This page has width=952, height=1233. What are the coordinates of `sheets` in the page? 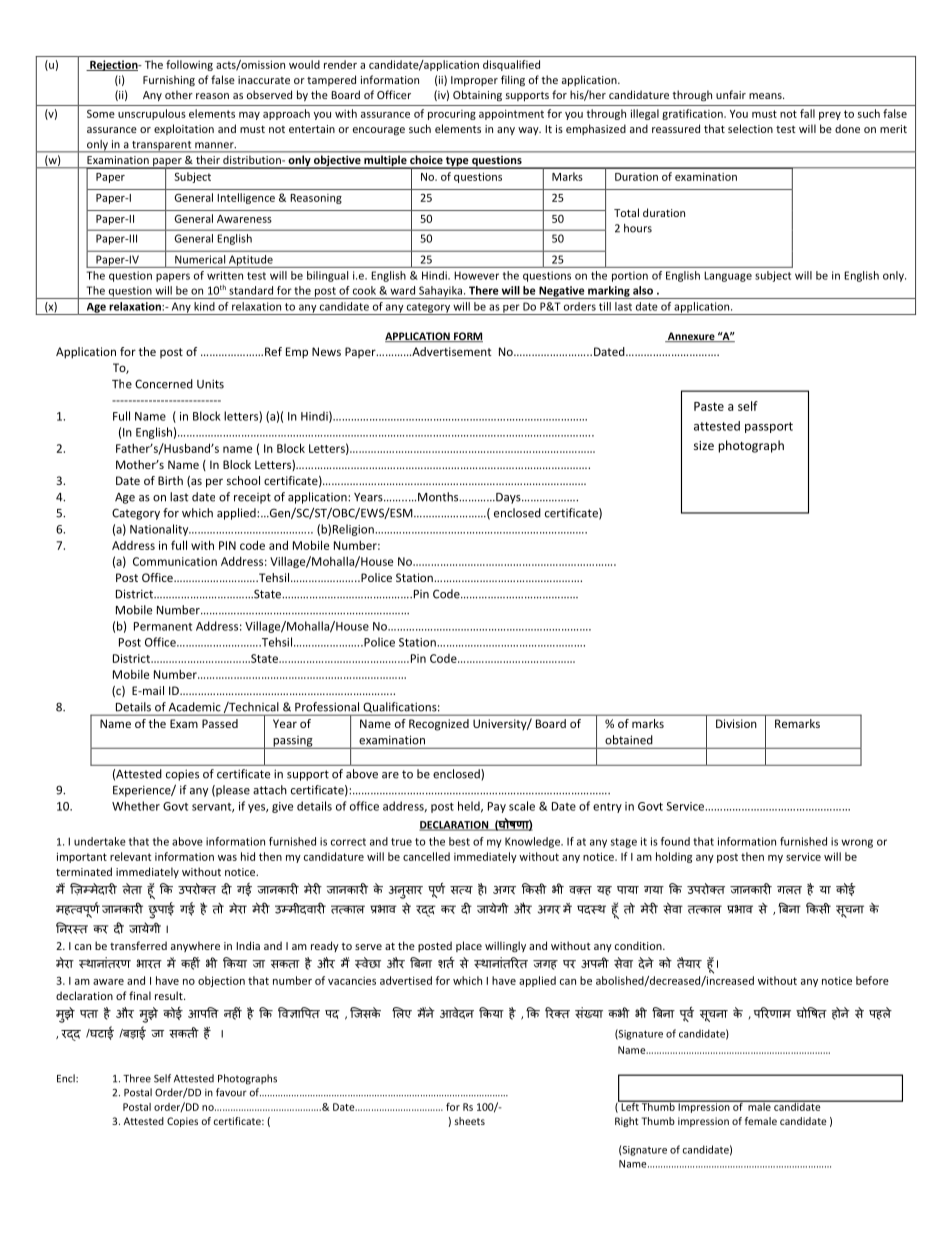 It's located at (469, 1121).
